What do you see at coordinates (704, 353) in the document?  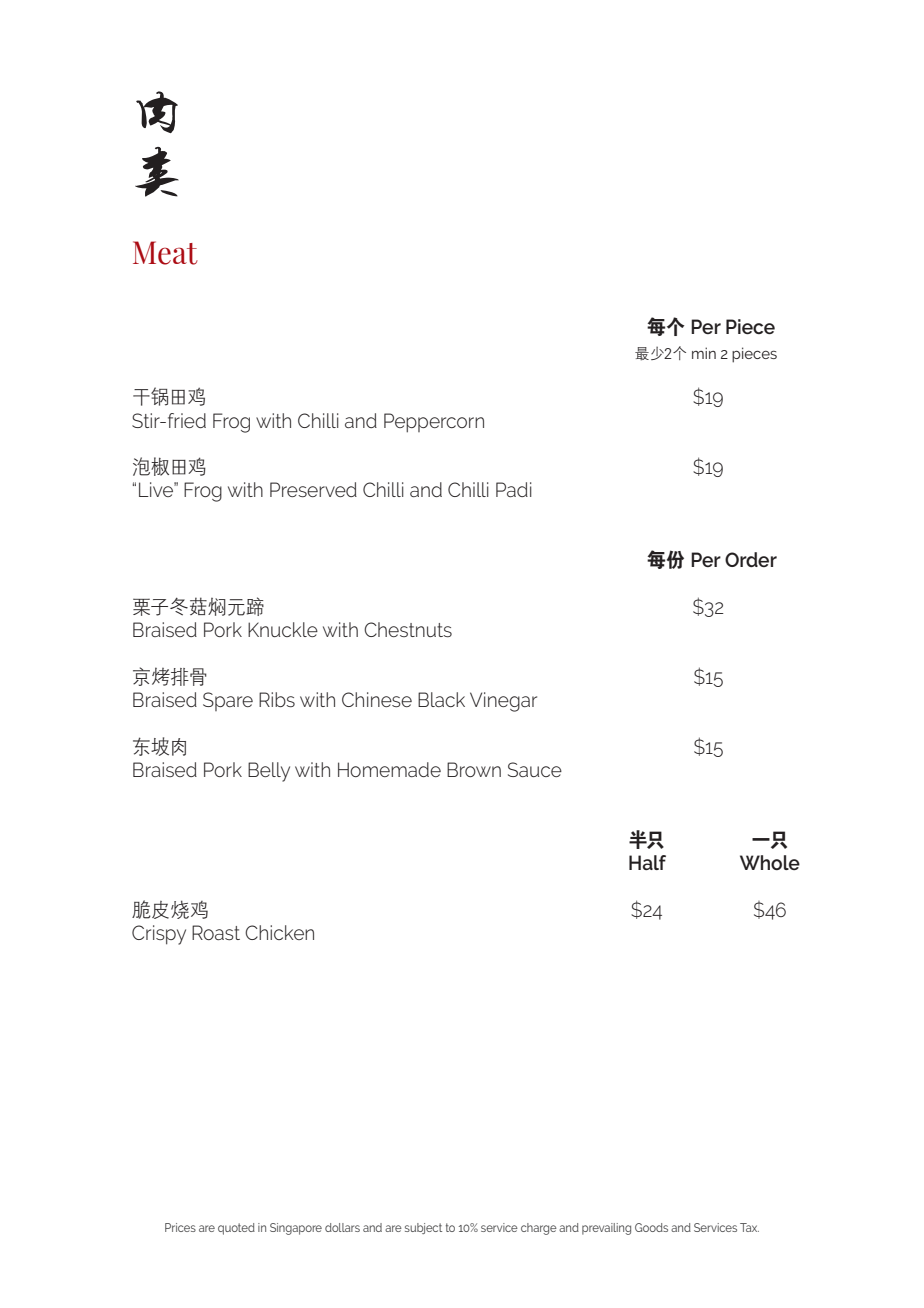 I see `min` at bounding box center [704, 353].
